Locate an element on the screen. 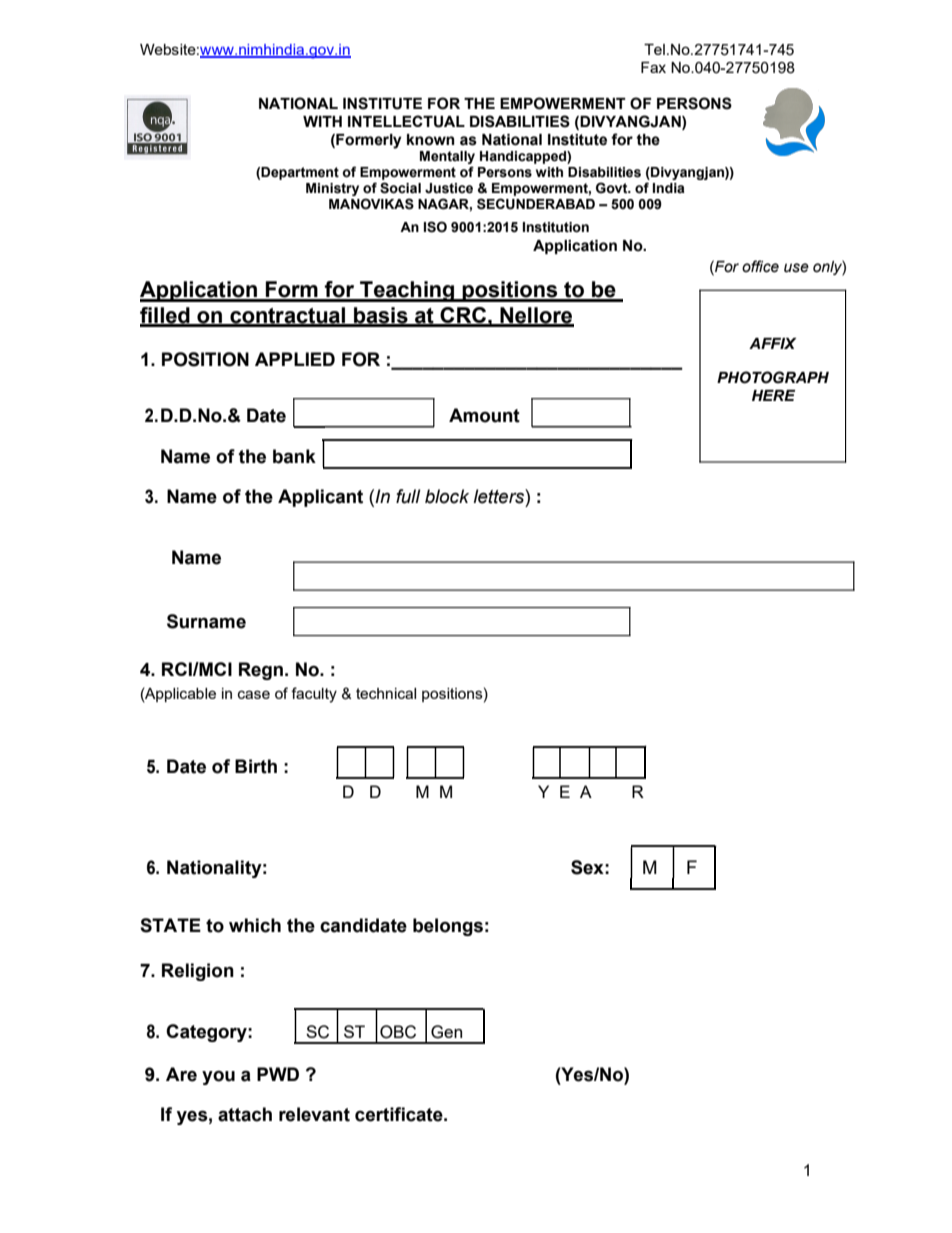 Image resolution: width=952 pixels, height=1233 pixels. APPLIED is located at coordinates (295, 359).
